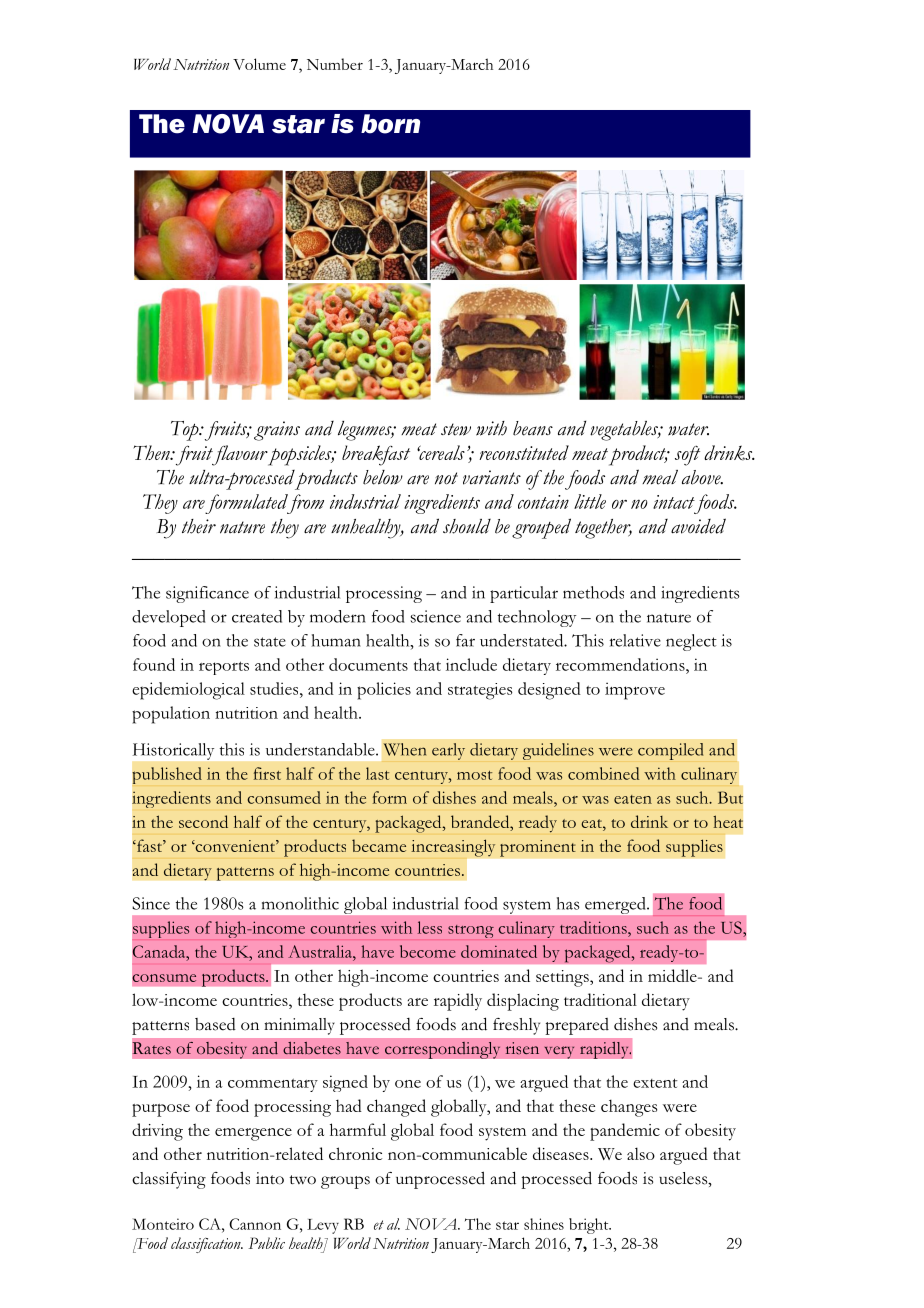 The image size is (924, 1308). I want to click on eaten, so click(633, 799).
